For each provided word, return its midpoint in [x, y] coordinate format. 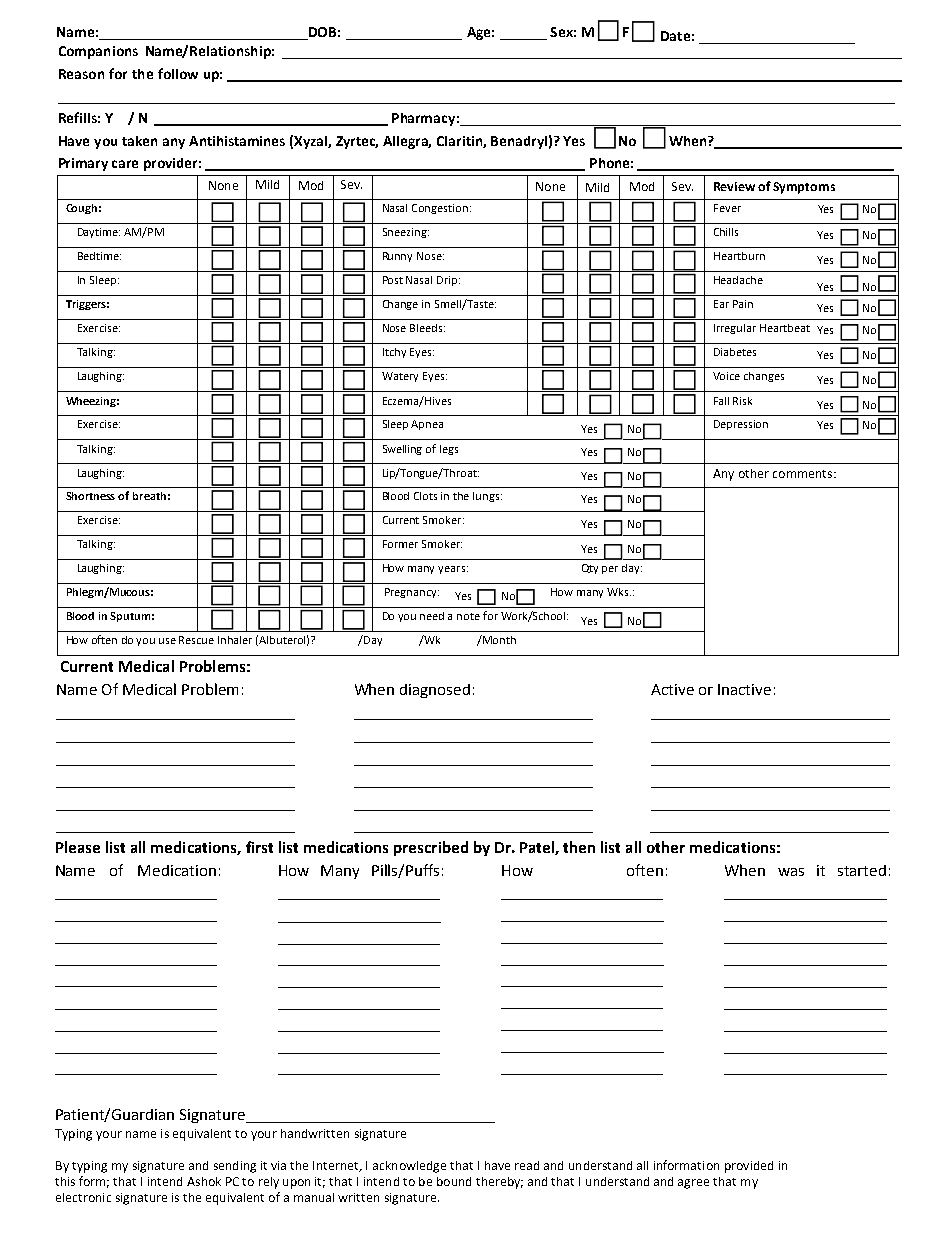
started [862, 870]
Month [498, 639]
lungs [487, 497]
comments [804, 474]
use [167, 641]
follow [178, 73]
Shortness [90, 496]
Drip [448, 281]
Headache [738, 280]
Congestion [440, 209]
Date [675, 36]
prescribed [431, 848]
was [791, 872]
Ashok [204, 1181]
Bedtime [99, 256]
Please [78, 847]
